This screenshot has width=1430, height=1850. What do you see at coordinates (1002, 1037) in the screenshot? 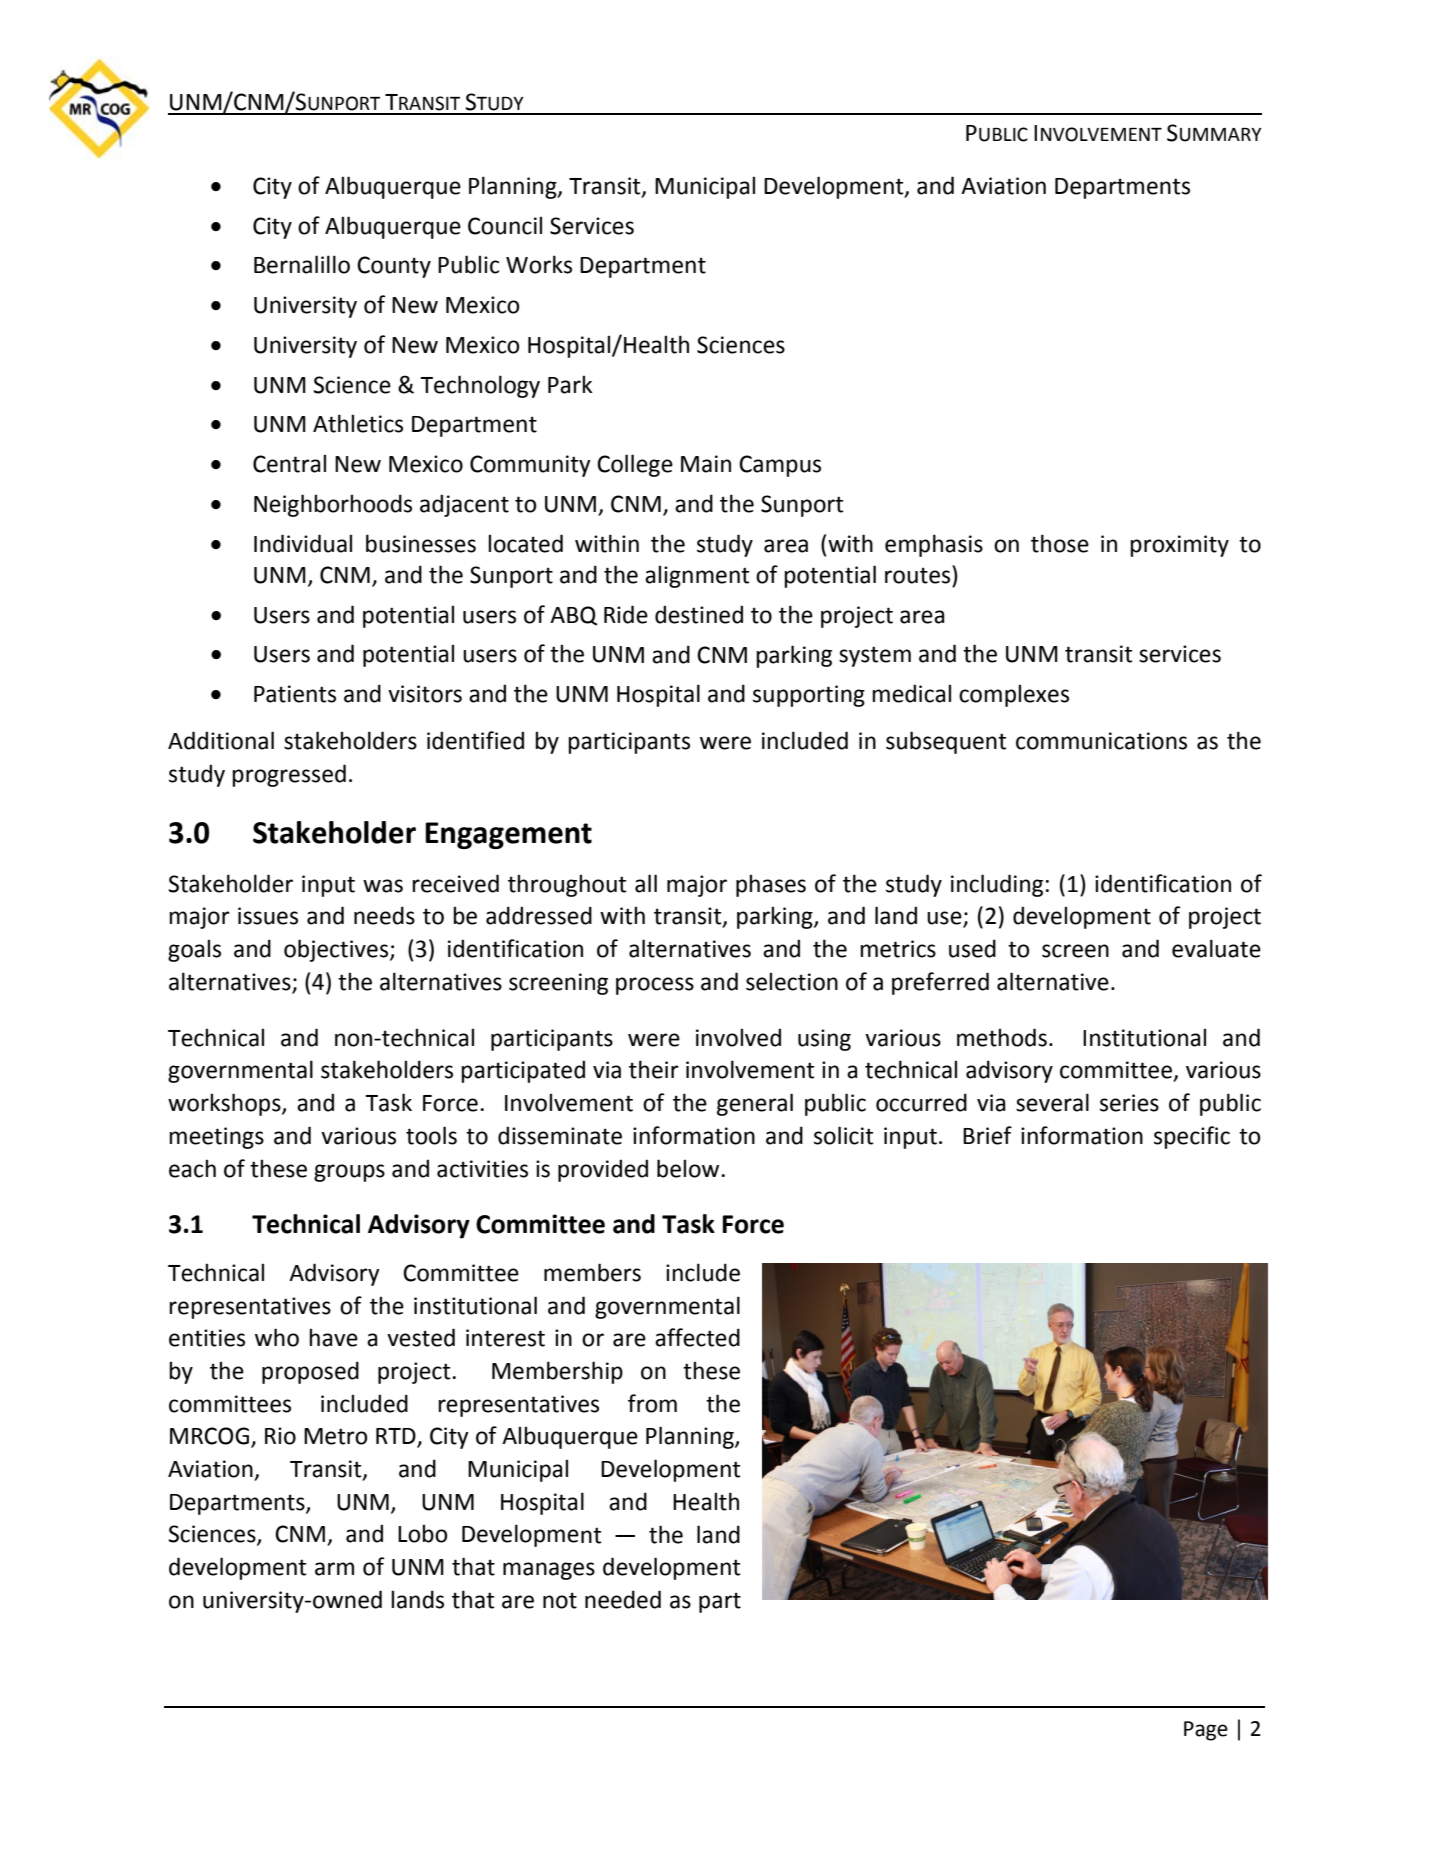
I see `methods` at bounding box center [1002, 1037].
